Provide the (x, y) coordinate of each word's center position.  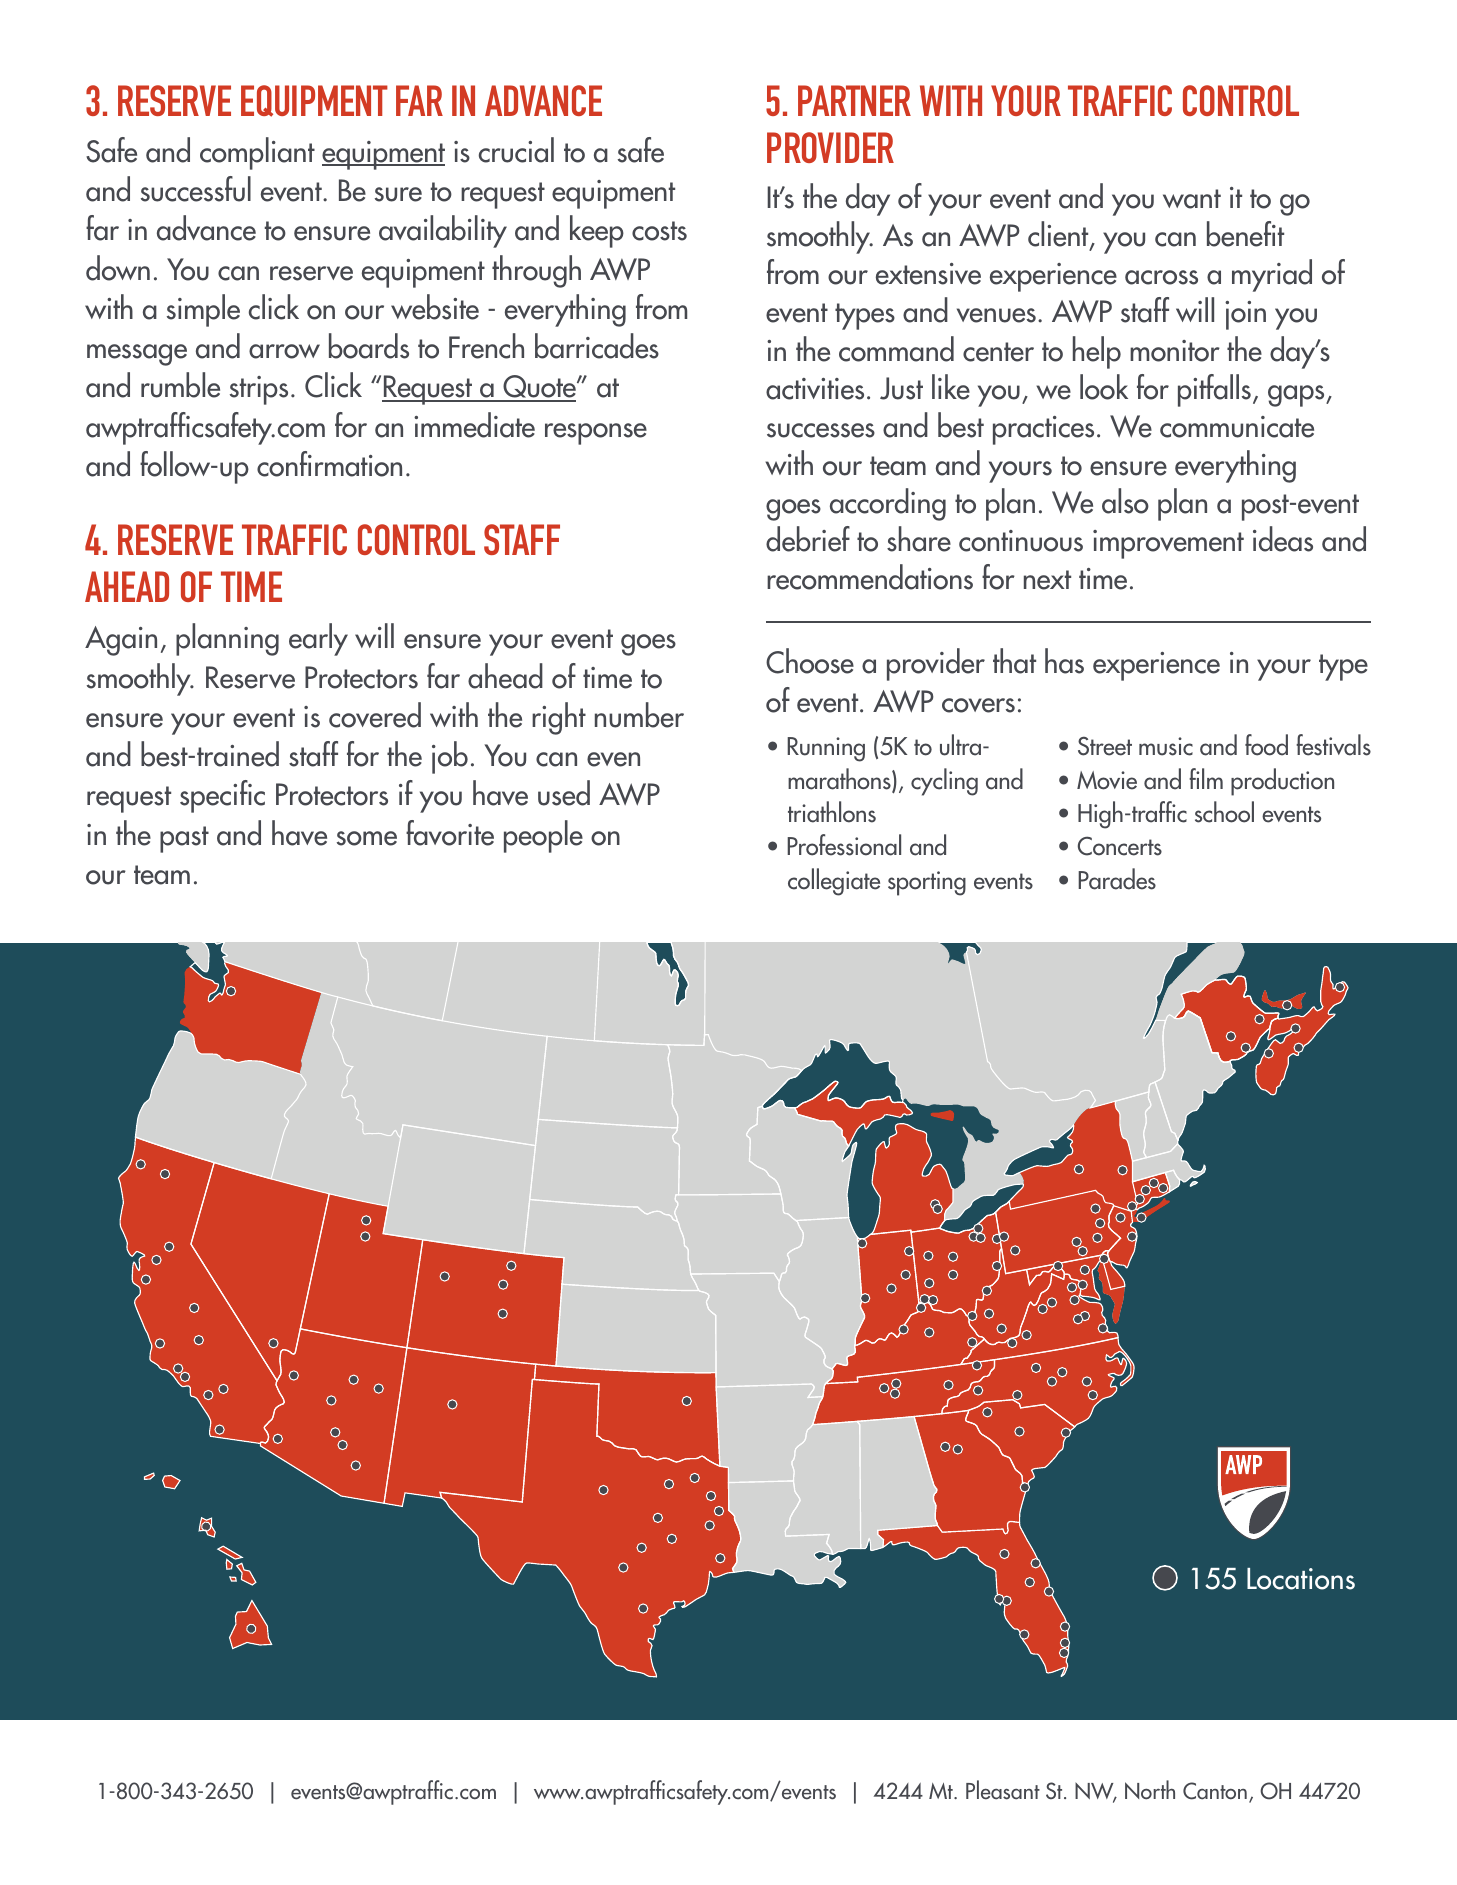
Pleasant (1003, 1790)
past (184, 839)
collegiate (834, 882)
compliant (257, 153)
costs (659, 231)
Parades (1117, 879)
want (1192, 199)
